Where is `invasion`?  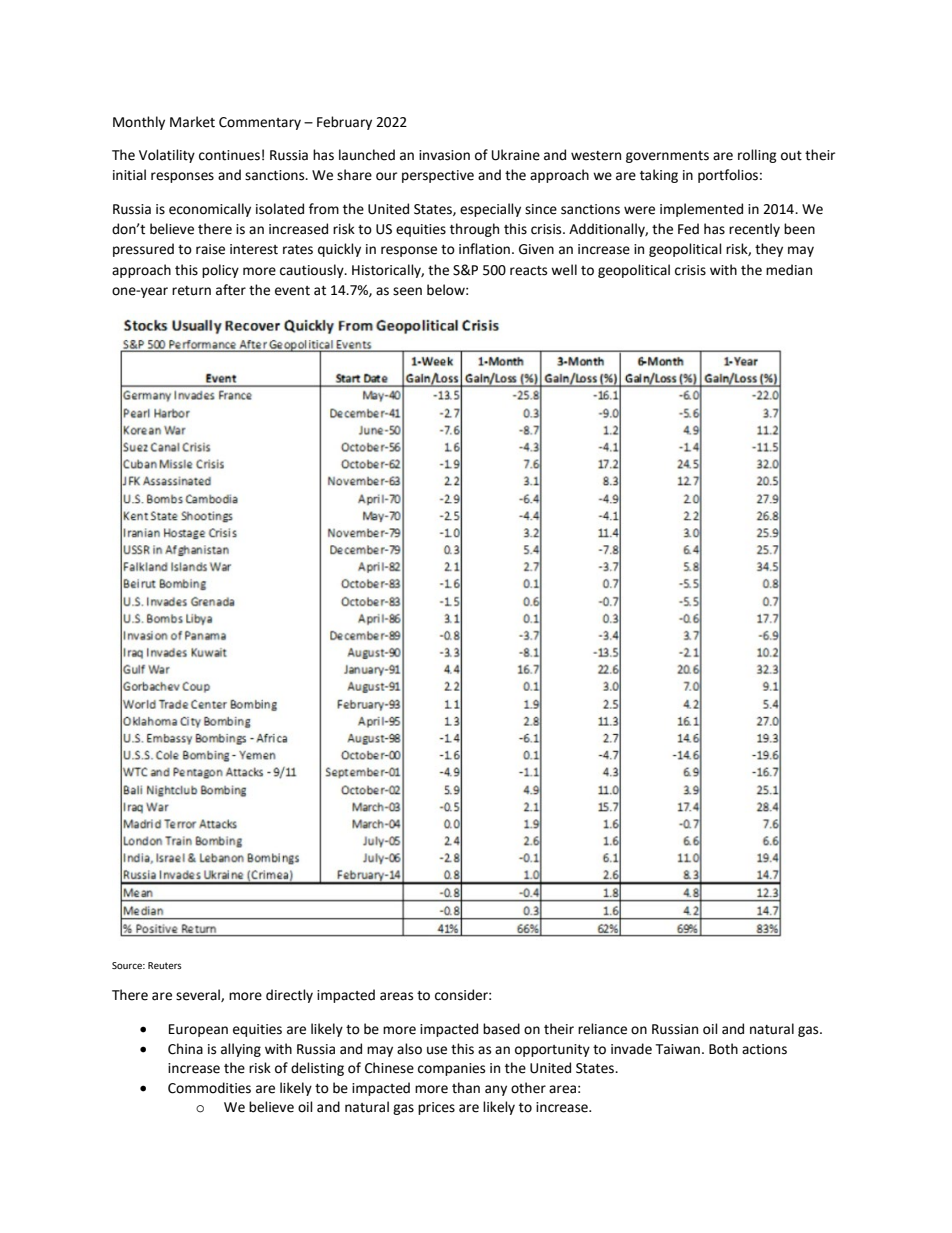 invasion is located at coordinates (444, 155).
